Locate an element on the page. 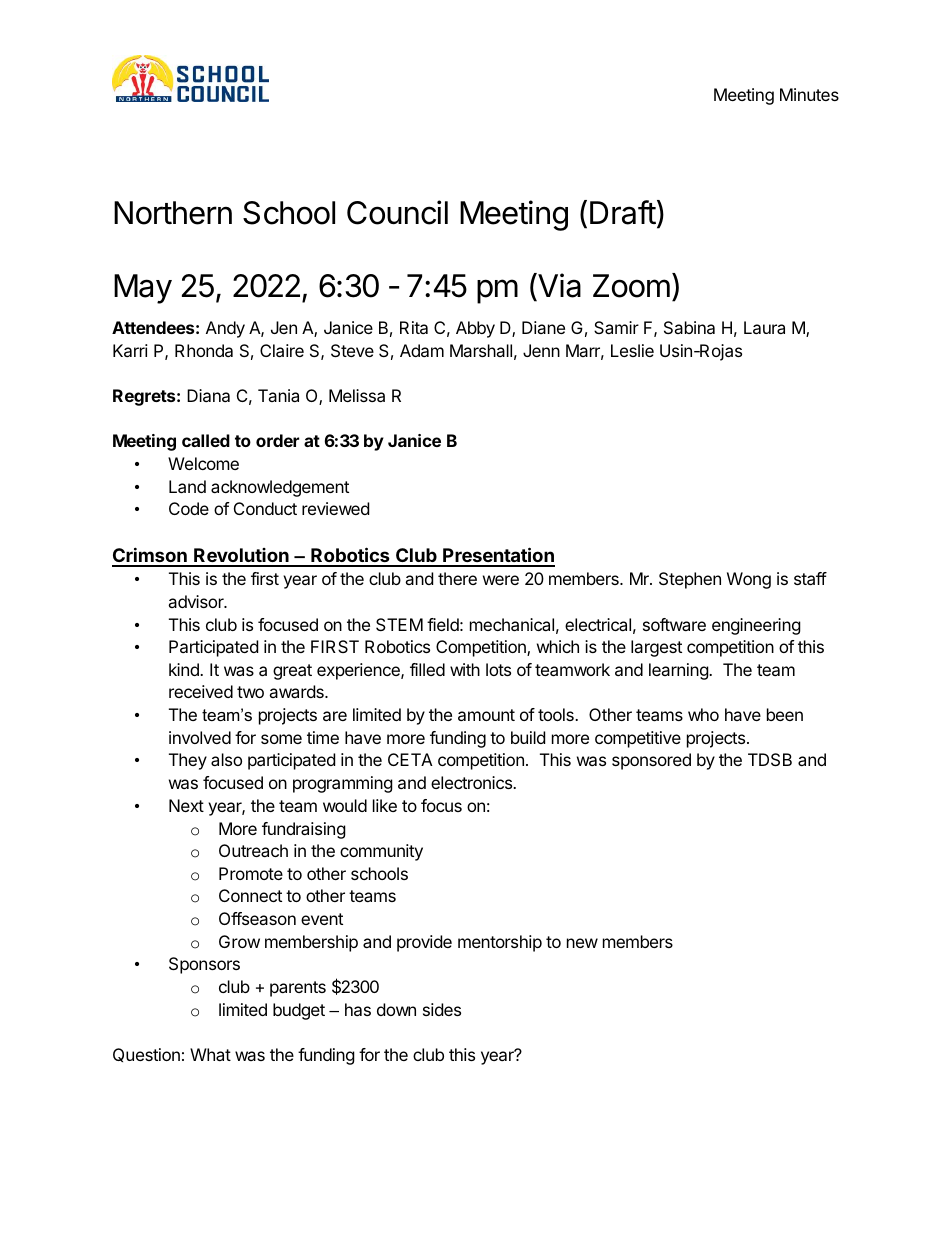  Northern is located at coordinates (173, 213).
